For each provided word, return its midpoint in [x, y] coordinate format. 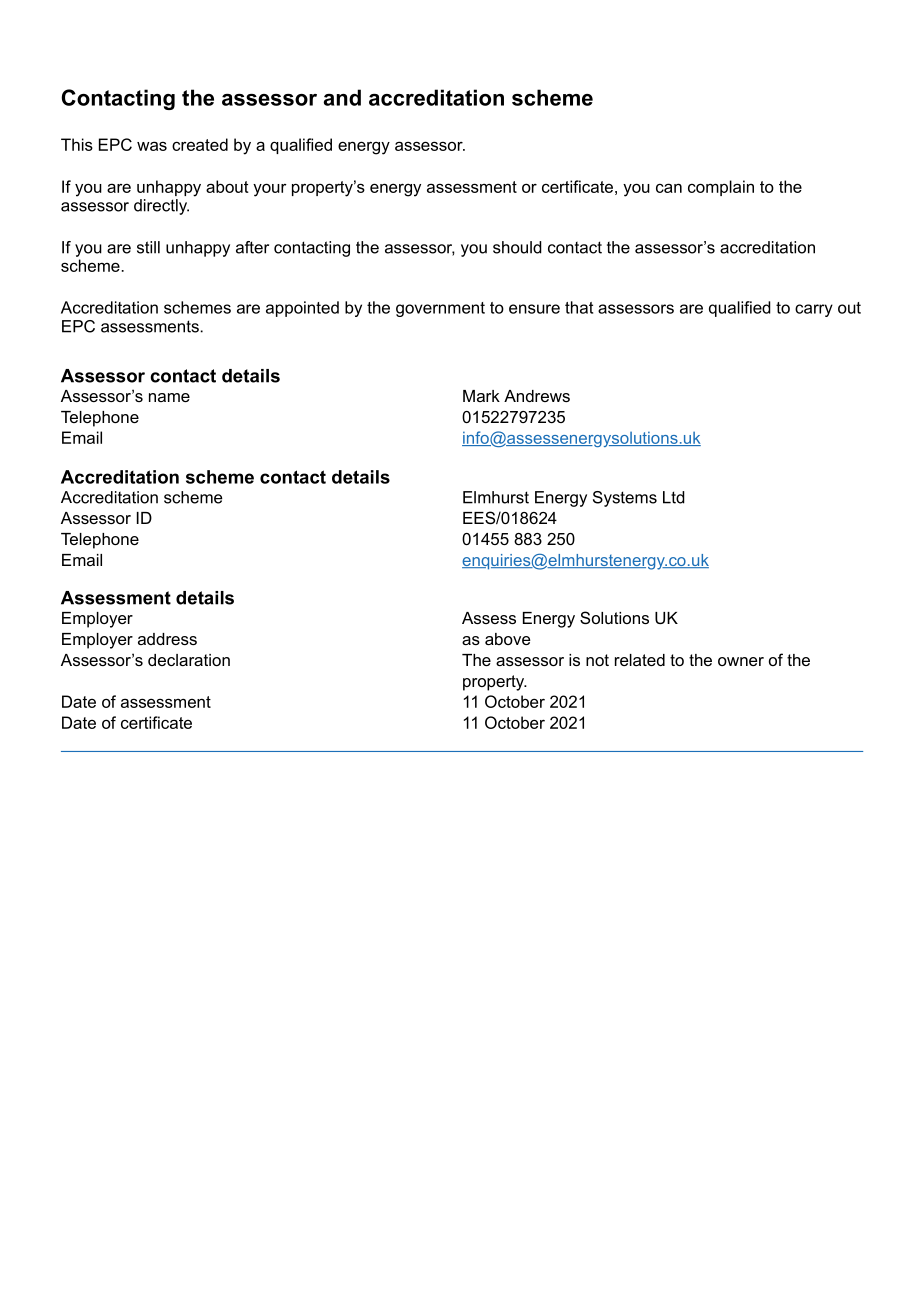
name [169, 397]
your [270, 190]
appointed [302, 309]
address [167, 639]
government [440, 309]
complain [721, 188]
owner [741, 661]
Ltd [674, 497]
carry [814, 310]
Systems [625, 499]
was [152, 146]
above [508, 639]
